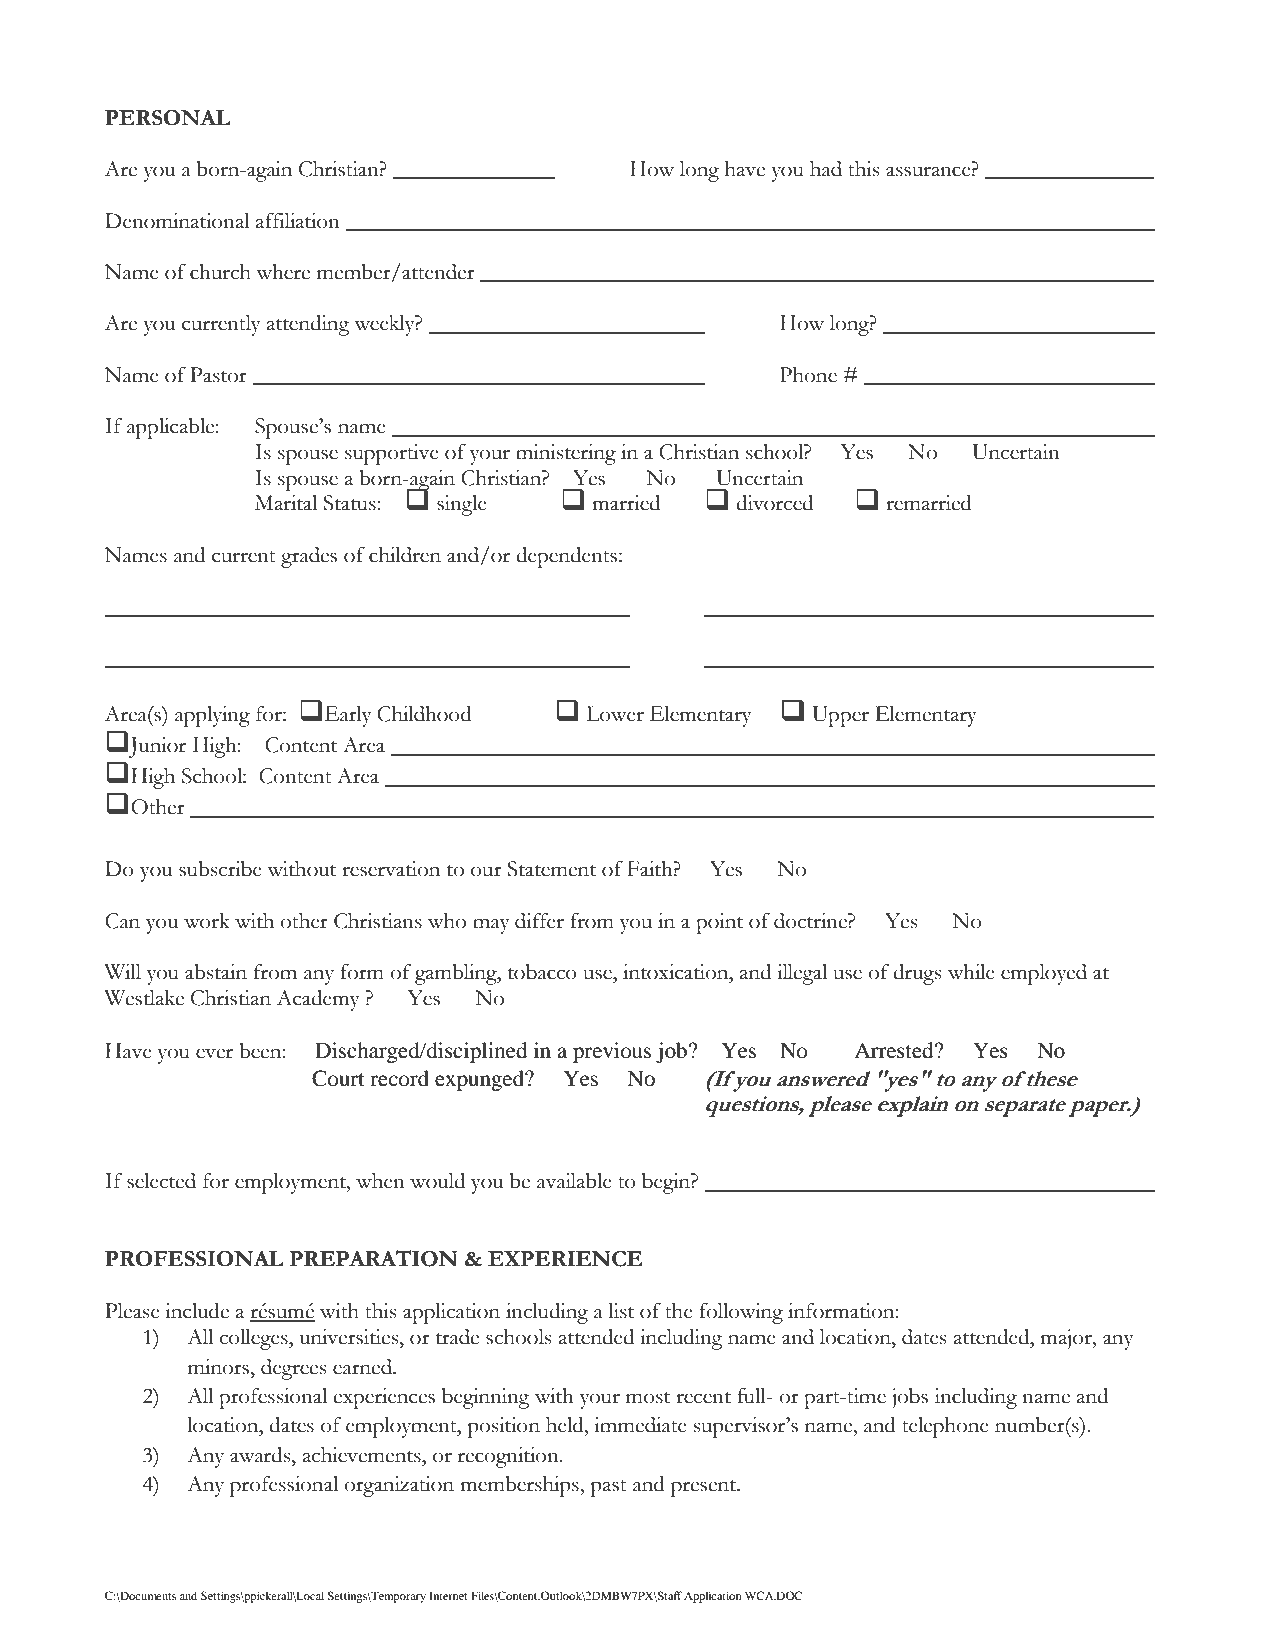 The image size is (1274, 1648). What do you see at coordinates (286, 503) in the screenshot?
I see `Marital` at bounding box center [286, 503].
